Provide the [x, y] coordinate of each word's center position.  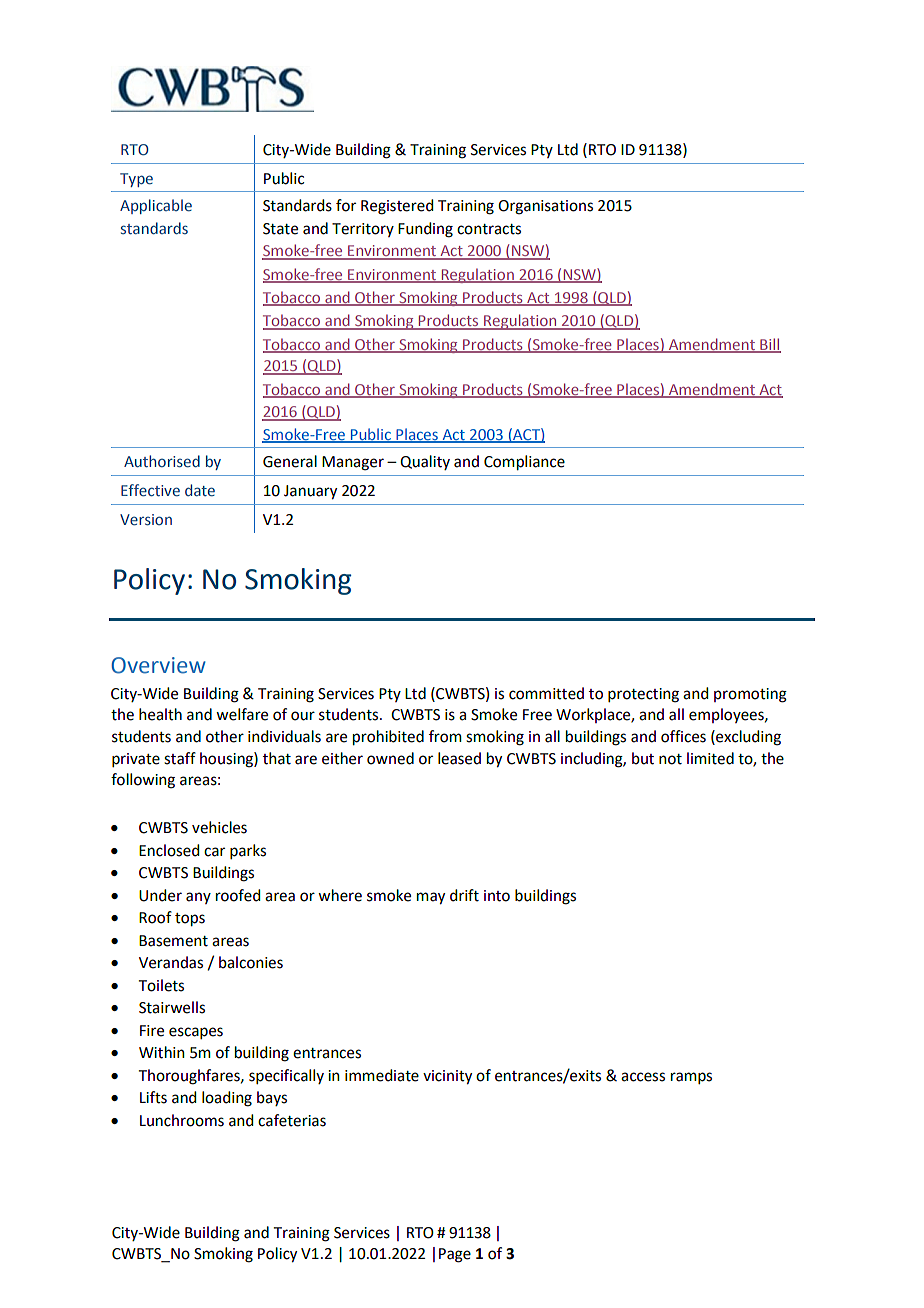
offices [683, 736]
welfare [242, 714]
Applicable [156, 206]
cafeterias [292, 1120]
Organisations [545, 207]
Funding [425, 230]
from [445, 736]
